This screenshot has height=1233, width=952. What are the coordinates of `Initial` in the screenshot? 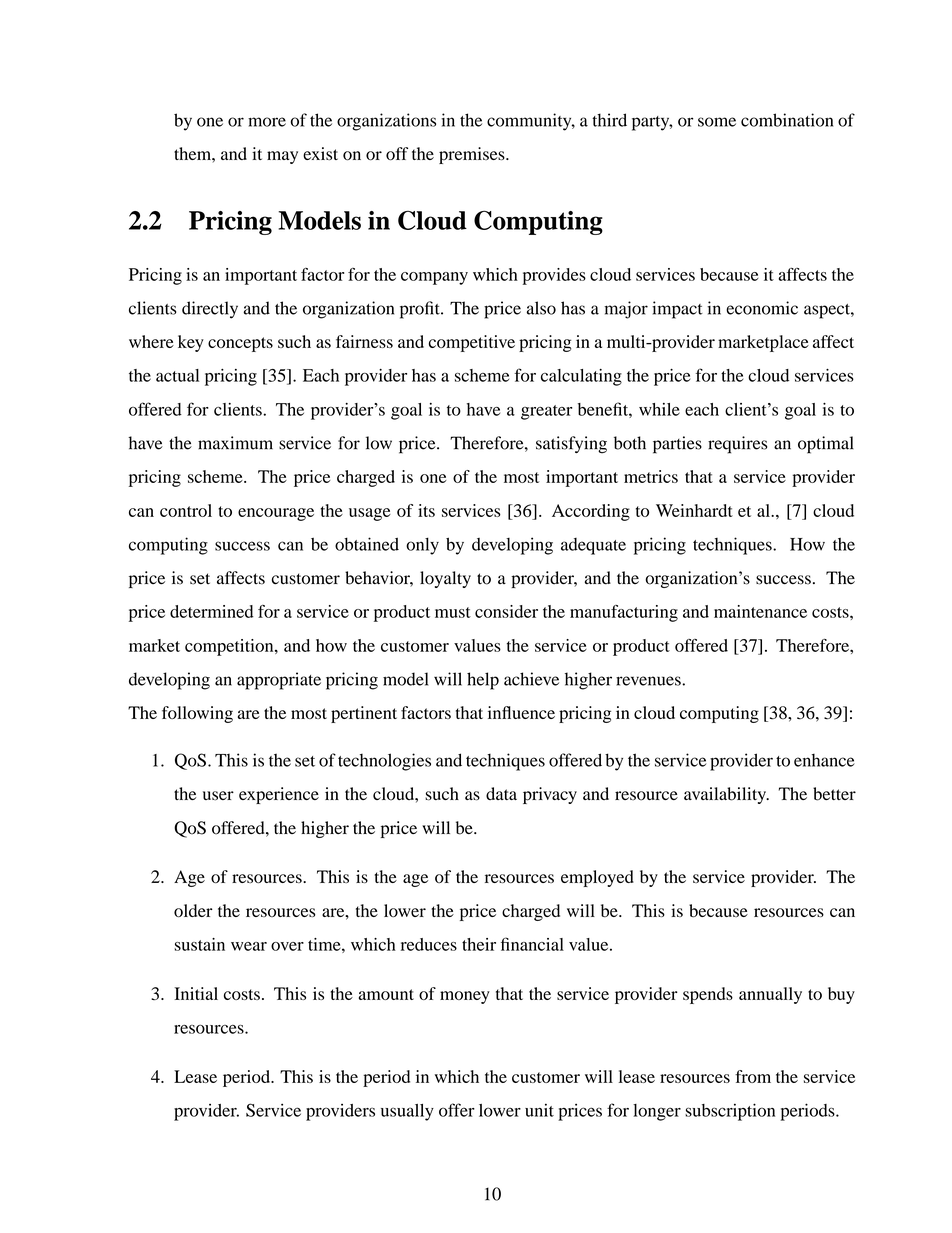 It's located at (196, 993).
